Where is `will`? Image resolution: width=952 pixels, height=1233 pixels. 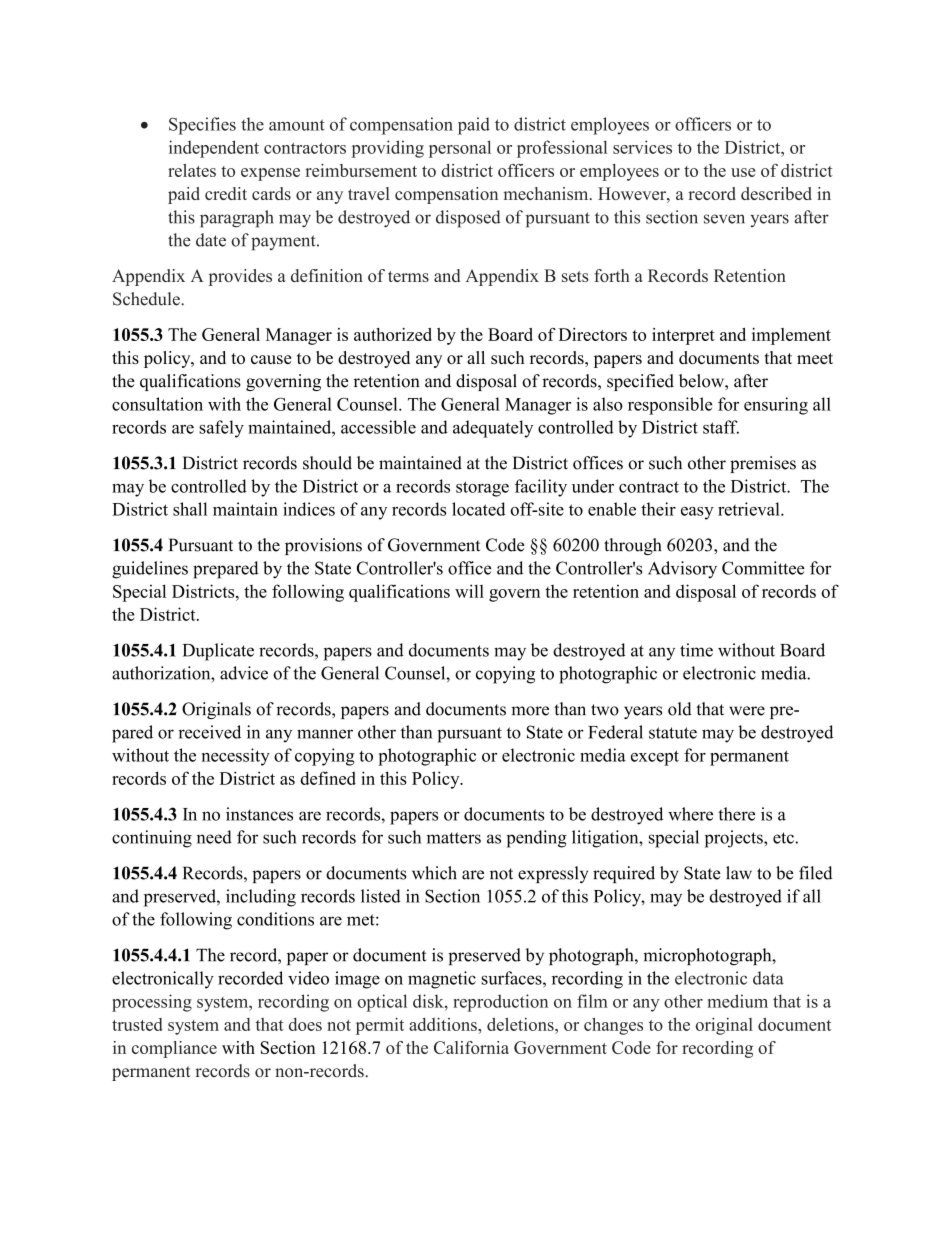
will is located at coordinates (469, 591).
